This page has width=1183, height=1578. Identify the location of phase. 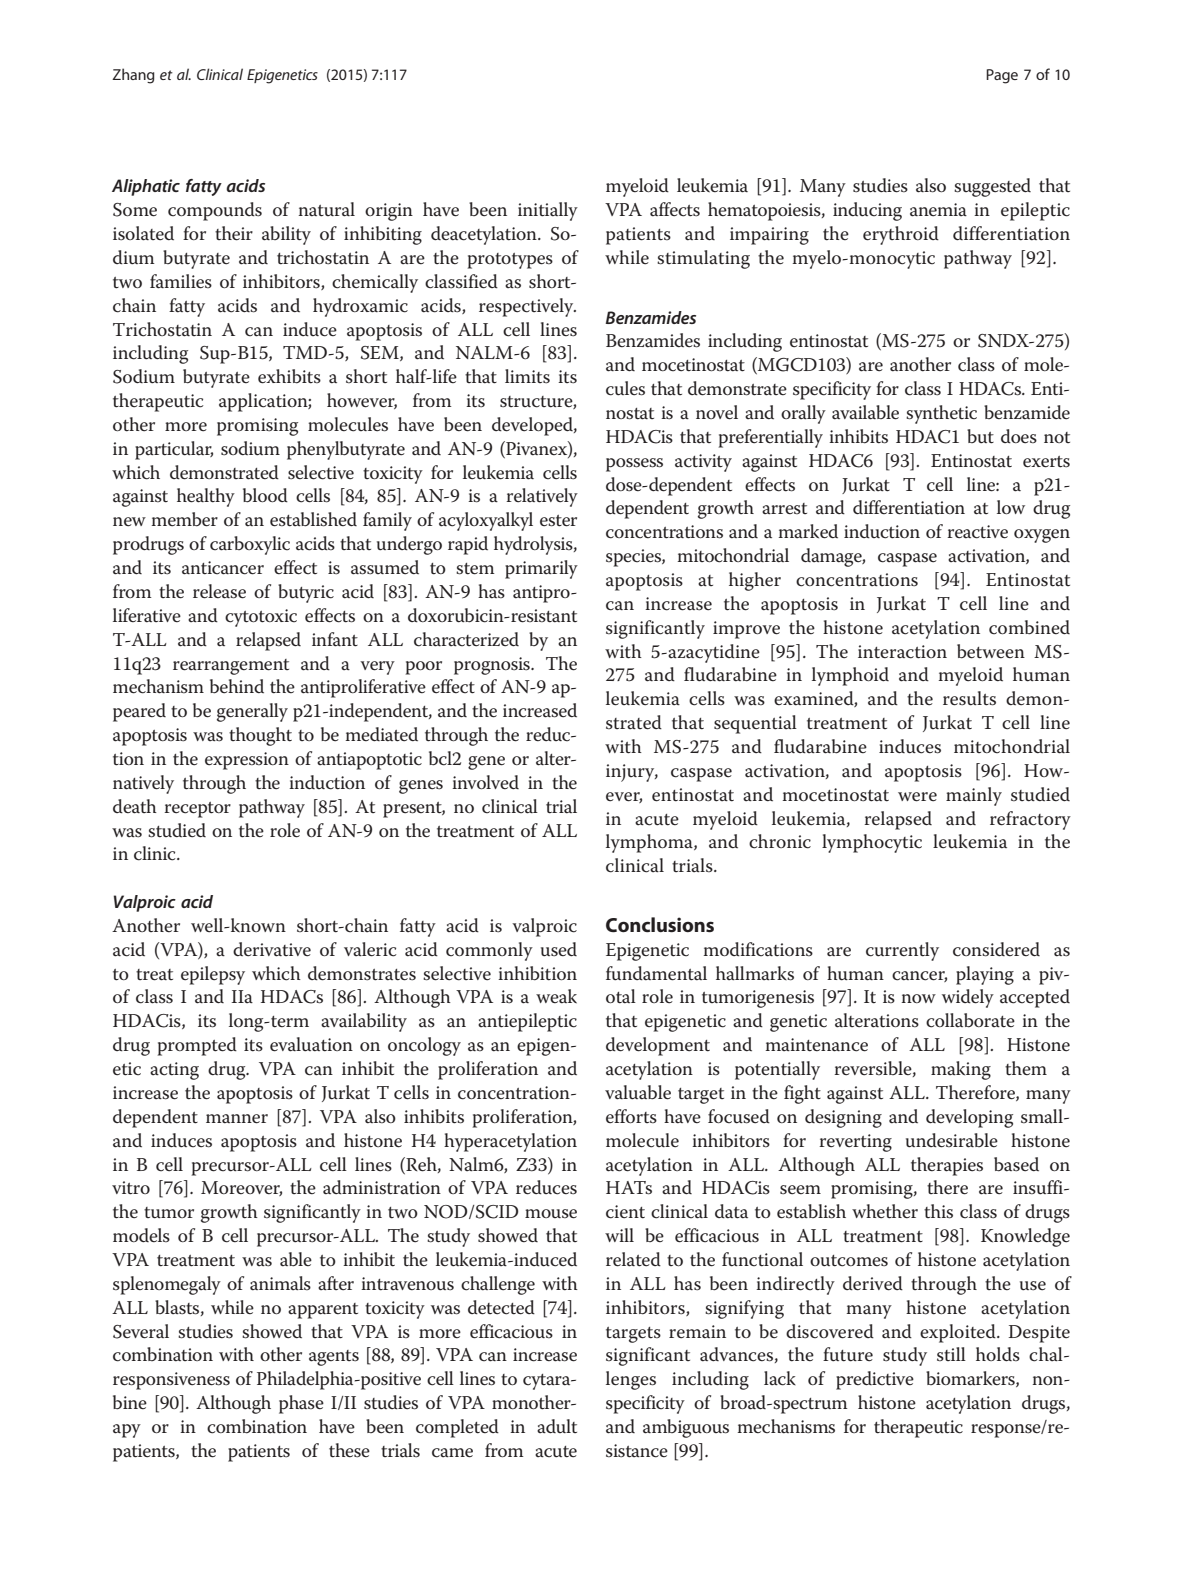
(301, 1404).
